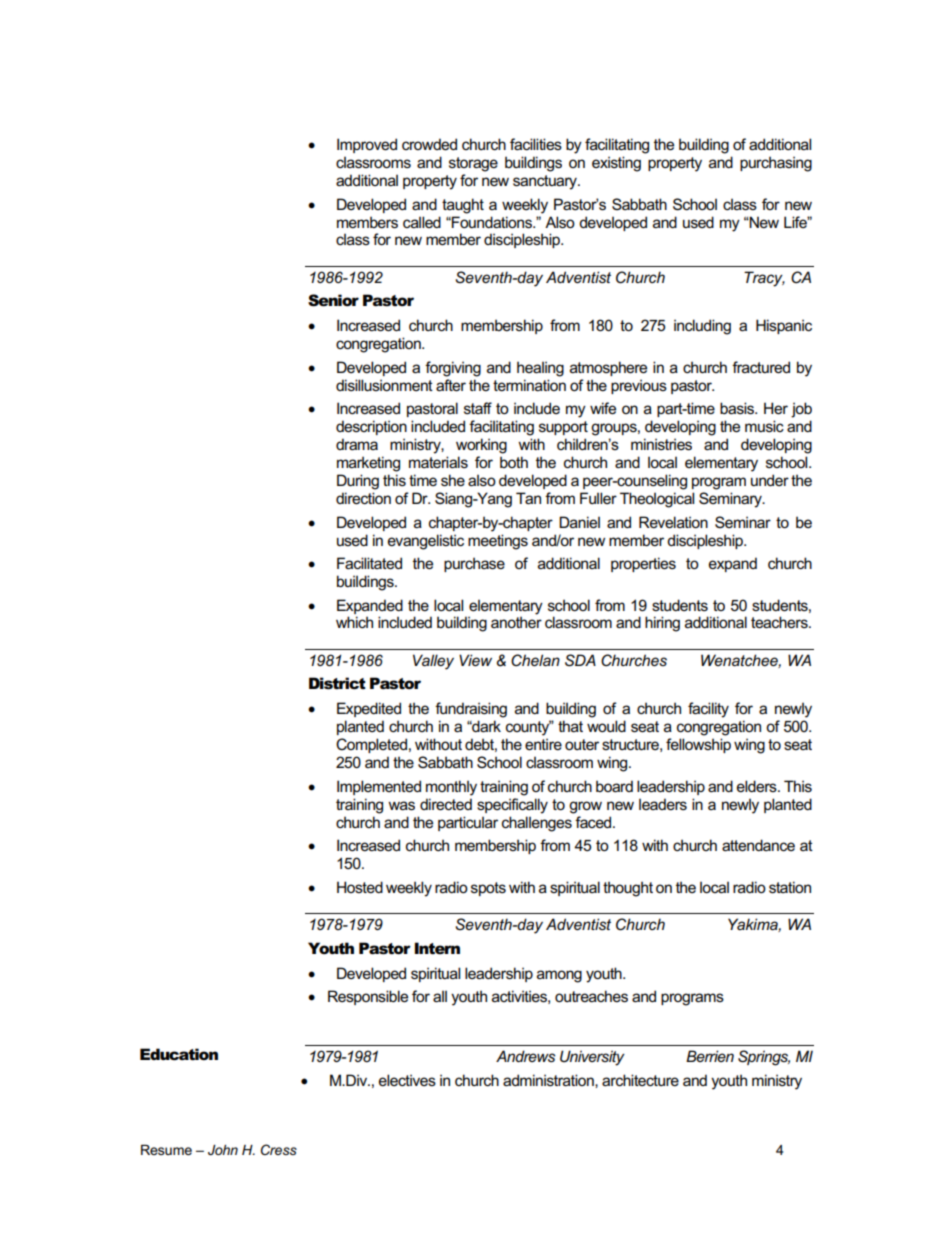  Describe the element at coordinates (367, 145) in the screenshot. I see `Improved` at that location.
